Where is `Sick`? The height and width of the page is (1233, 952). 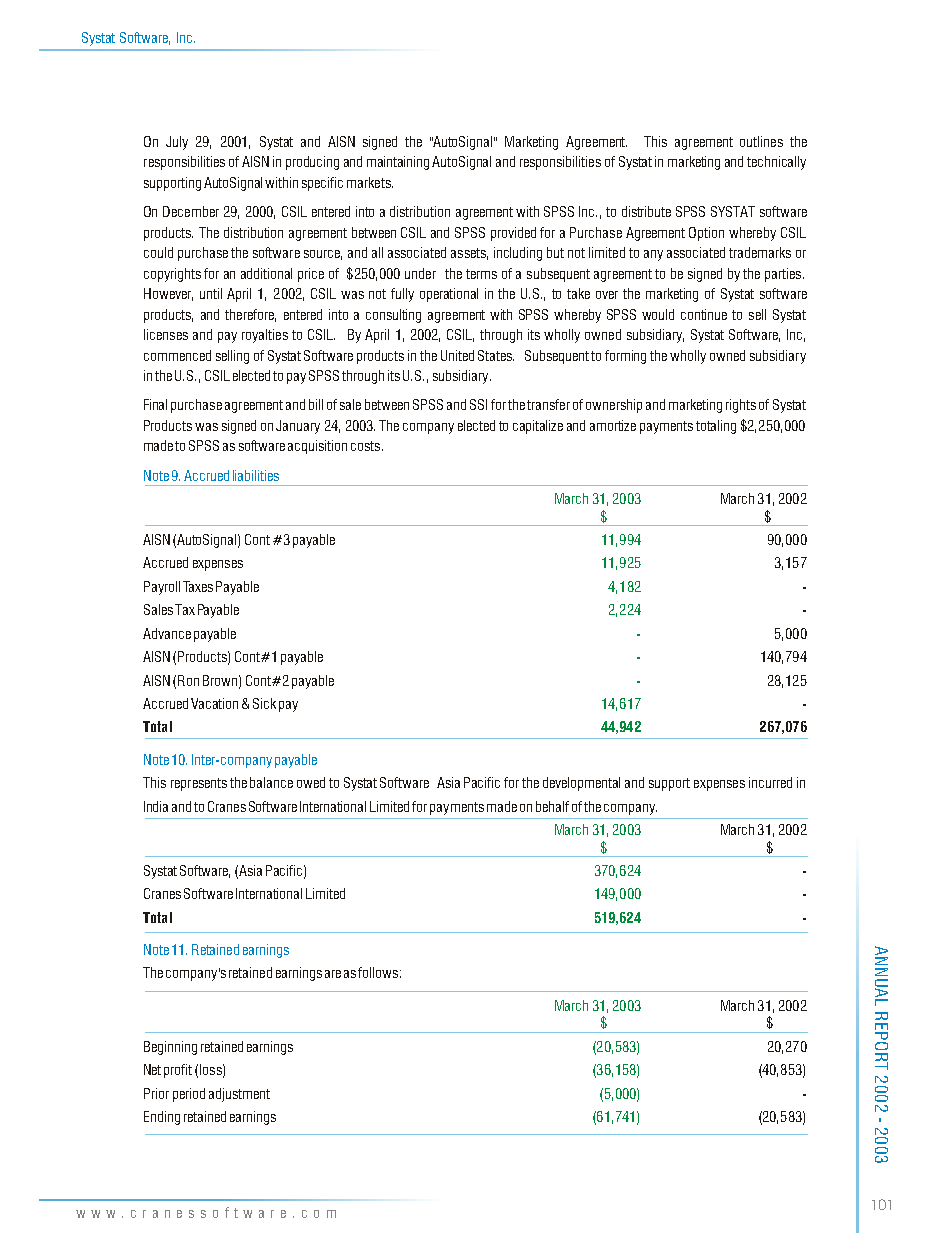 Sick is located at coordinates (264, 703).
